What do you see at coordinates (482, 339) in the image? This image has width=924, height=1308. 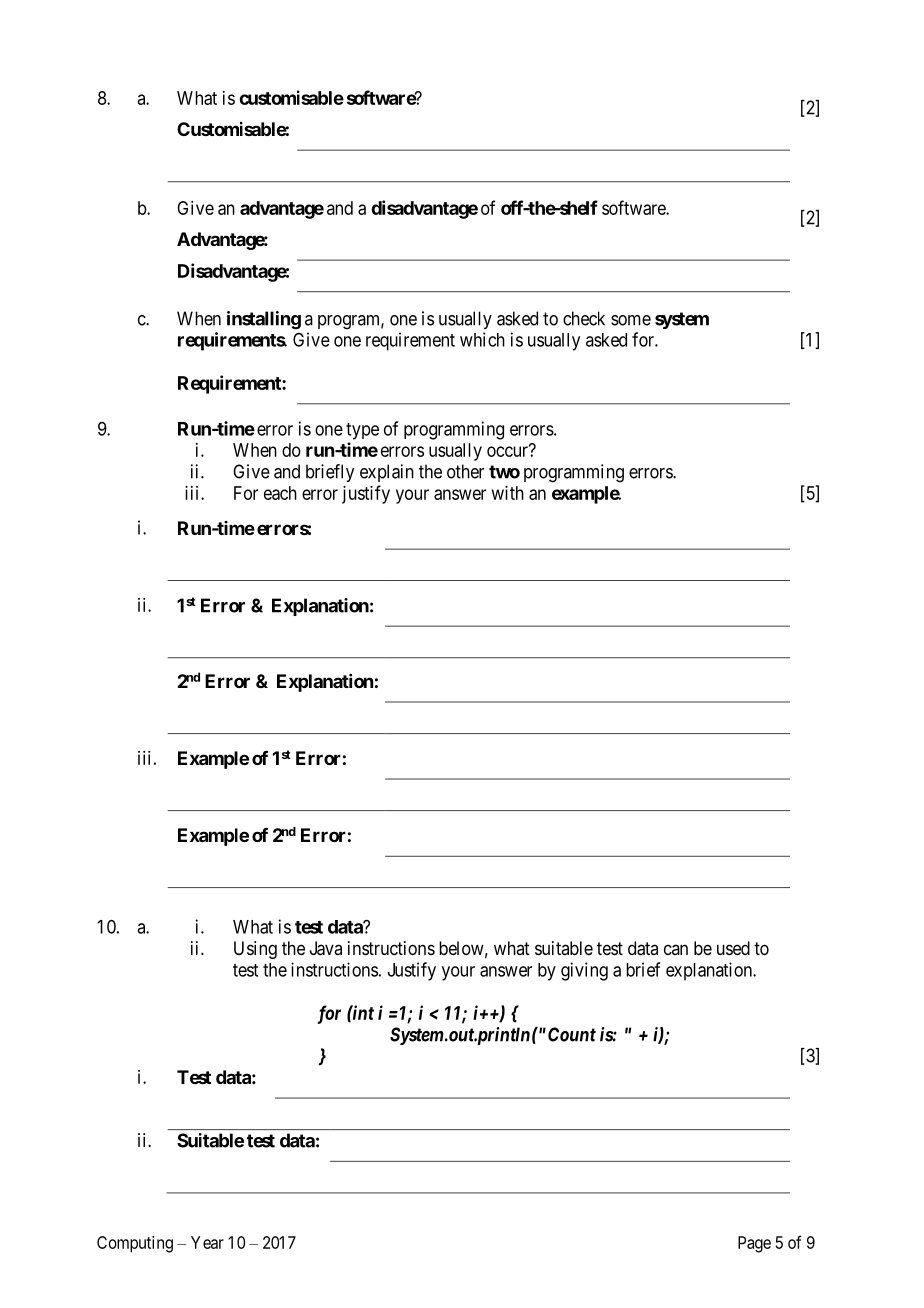 I see `which` at bounding box center [482, 339].
